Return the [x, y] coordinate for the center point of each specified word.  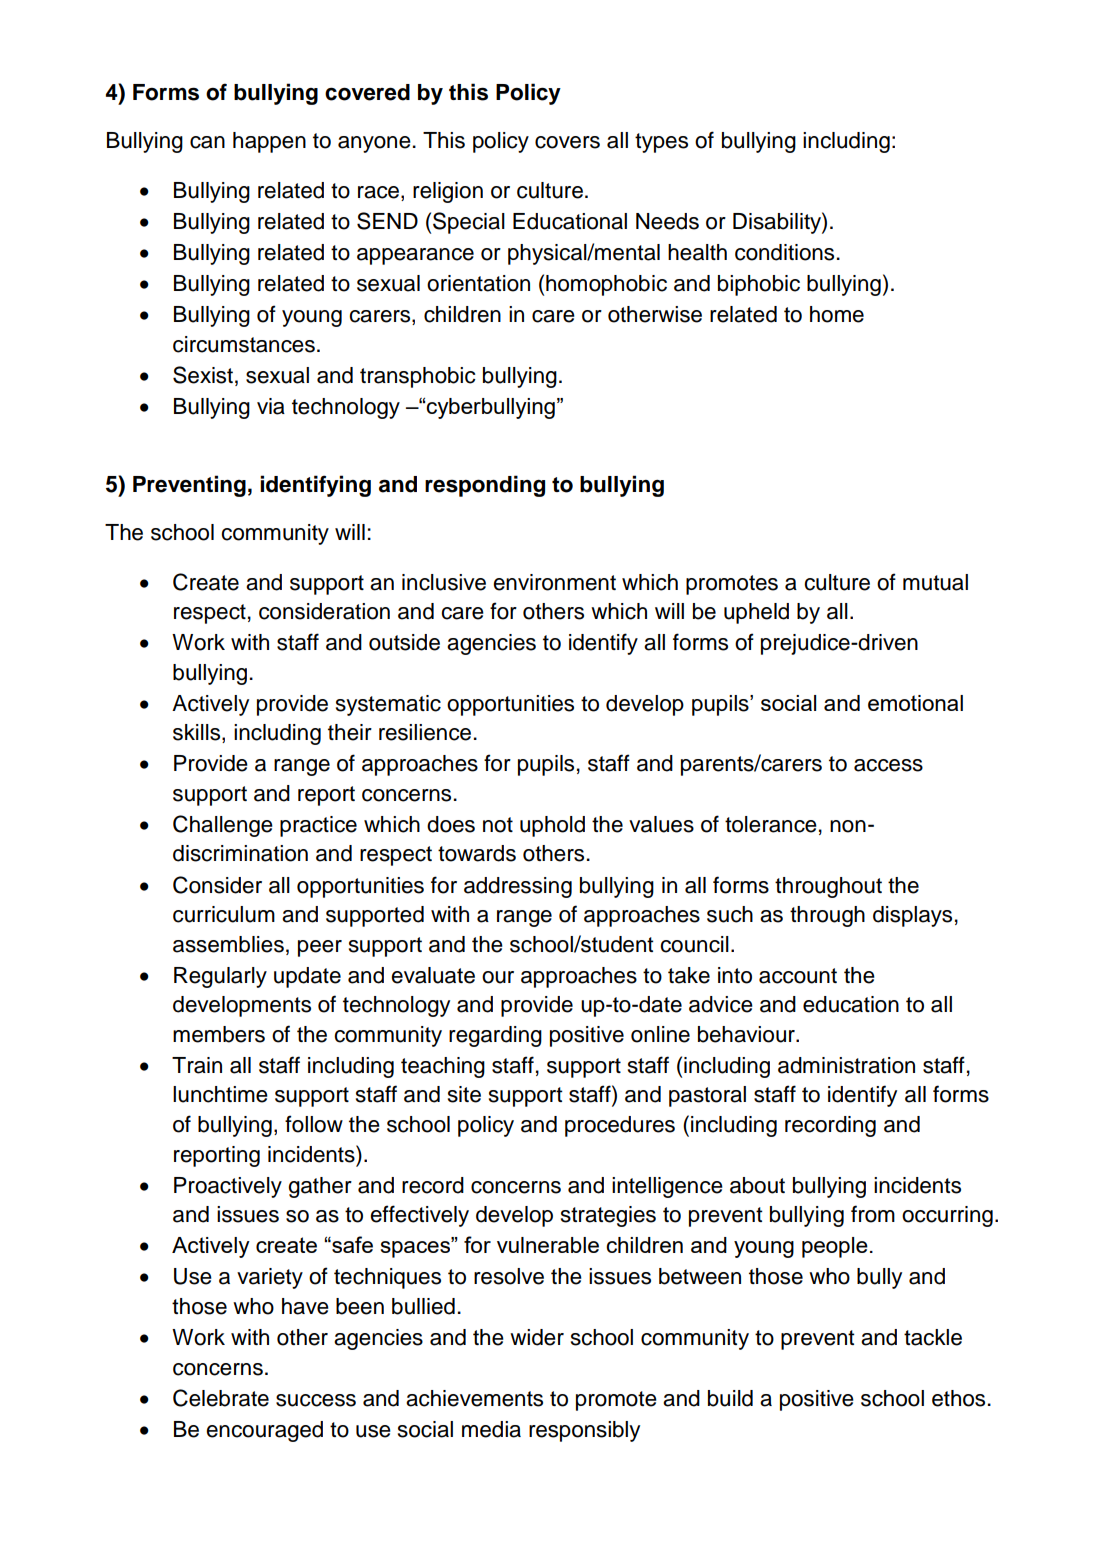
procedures [620, 1126]
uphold [552, 826]
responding [485, 486]
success [316, 1400]
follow [314, 1124]
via [271, 406]
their [350, 732]
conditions [784, 252]
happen [269, 142]
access [888, 765]
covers [567, 142]
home [837, 314]
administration [846, 1065]
